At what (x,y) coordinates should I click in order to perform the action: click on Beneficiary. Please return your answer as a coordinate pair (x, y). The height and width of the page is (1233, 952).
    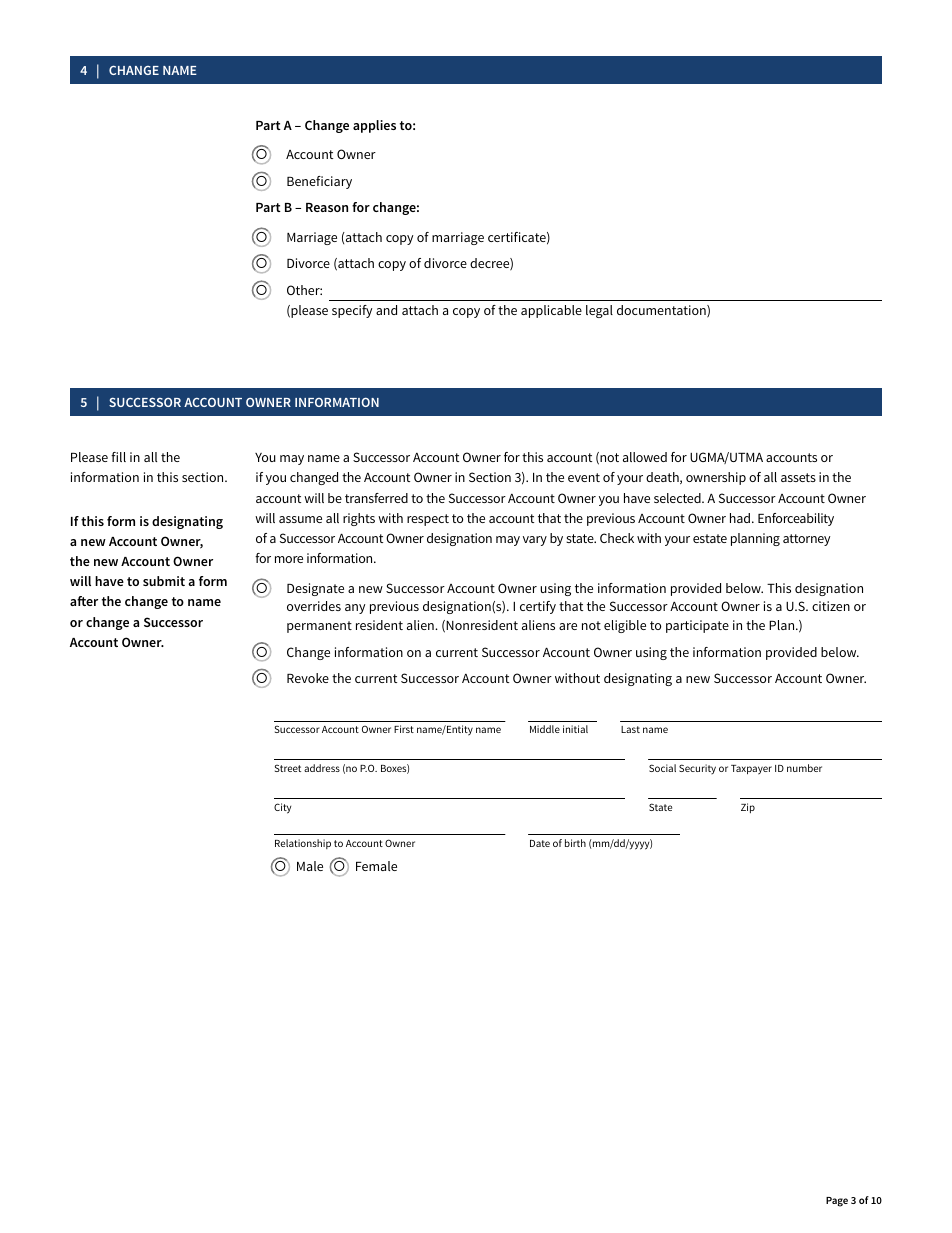
    Looking at the image, I should click on (319, 182).
